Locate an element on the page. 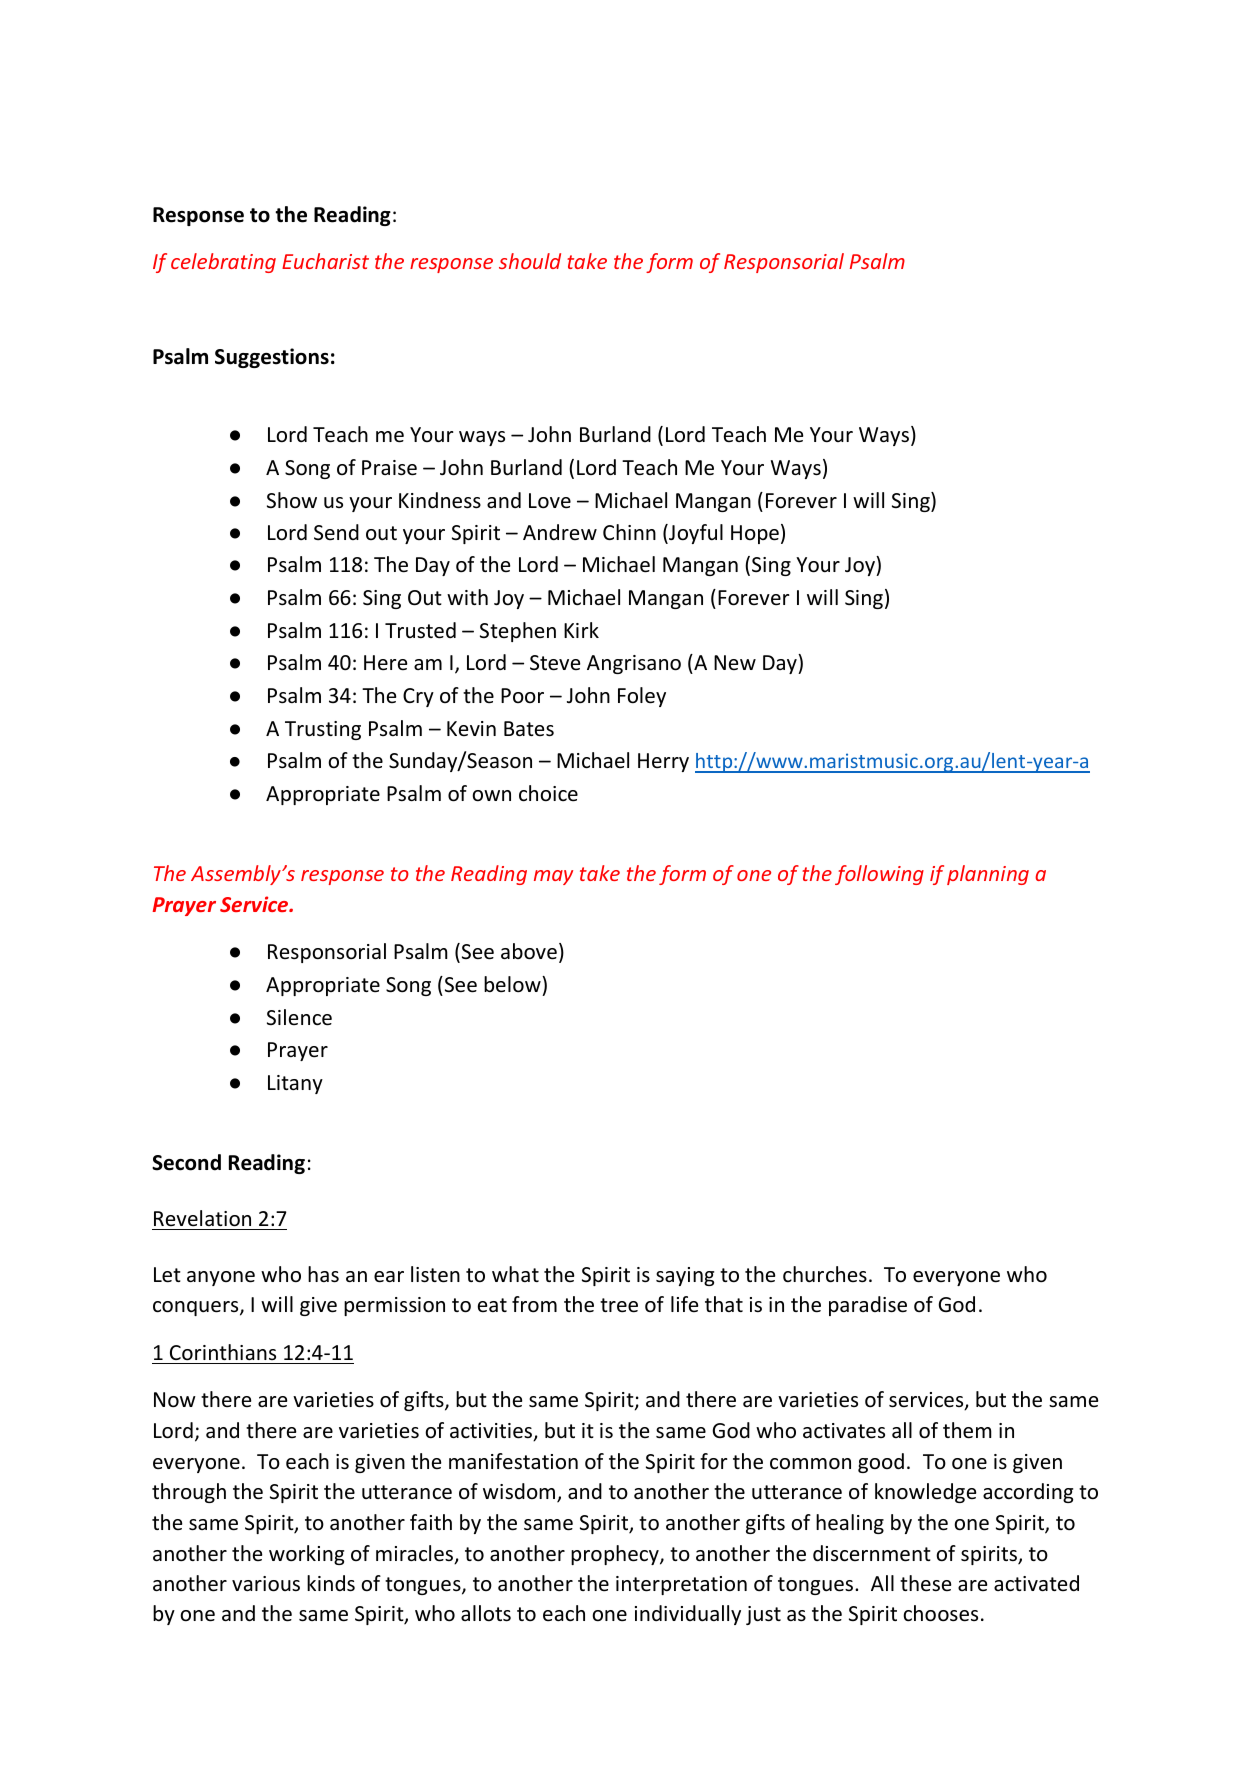 This document has width=1257, height=1778. should is located at coordinates (530, 261).
